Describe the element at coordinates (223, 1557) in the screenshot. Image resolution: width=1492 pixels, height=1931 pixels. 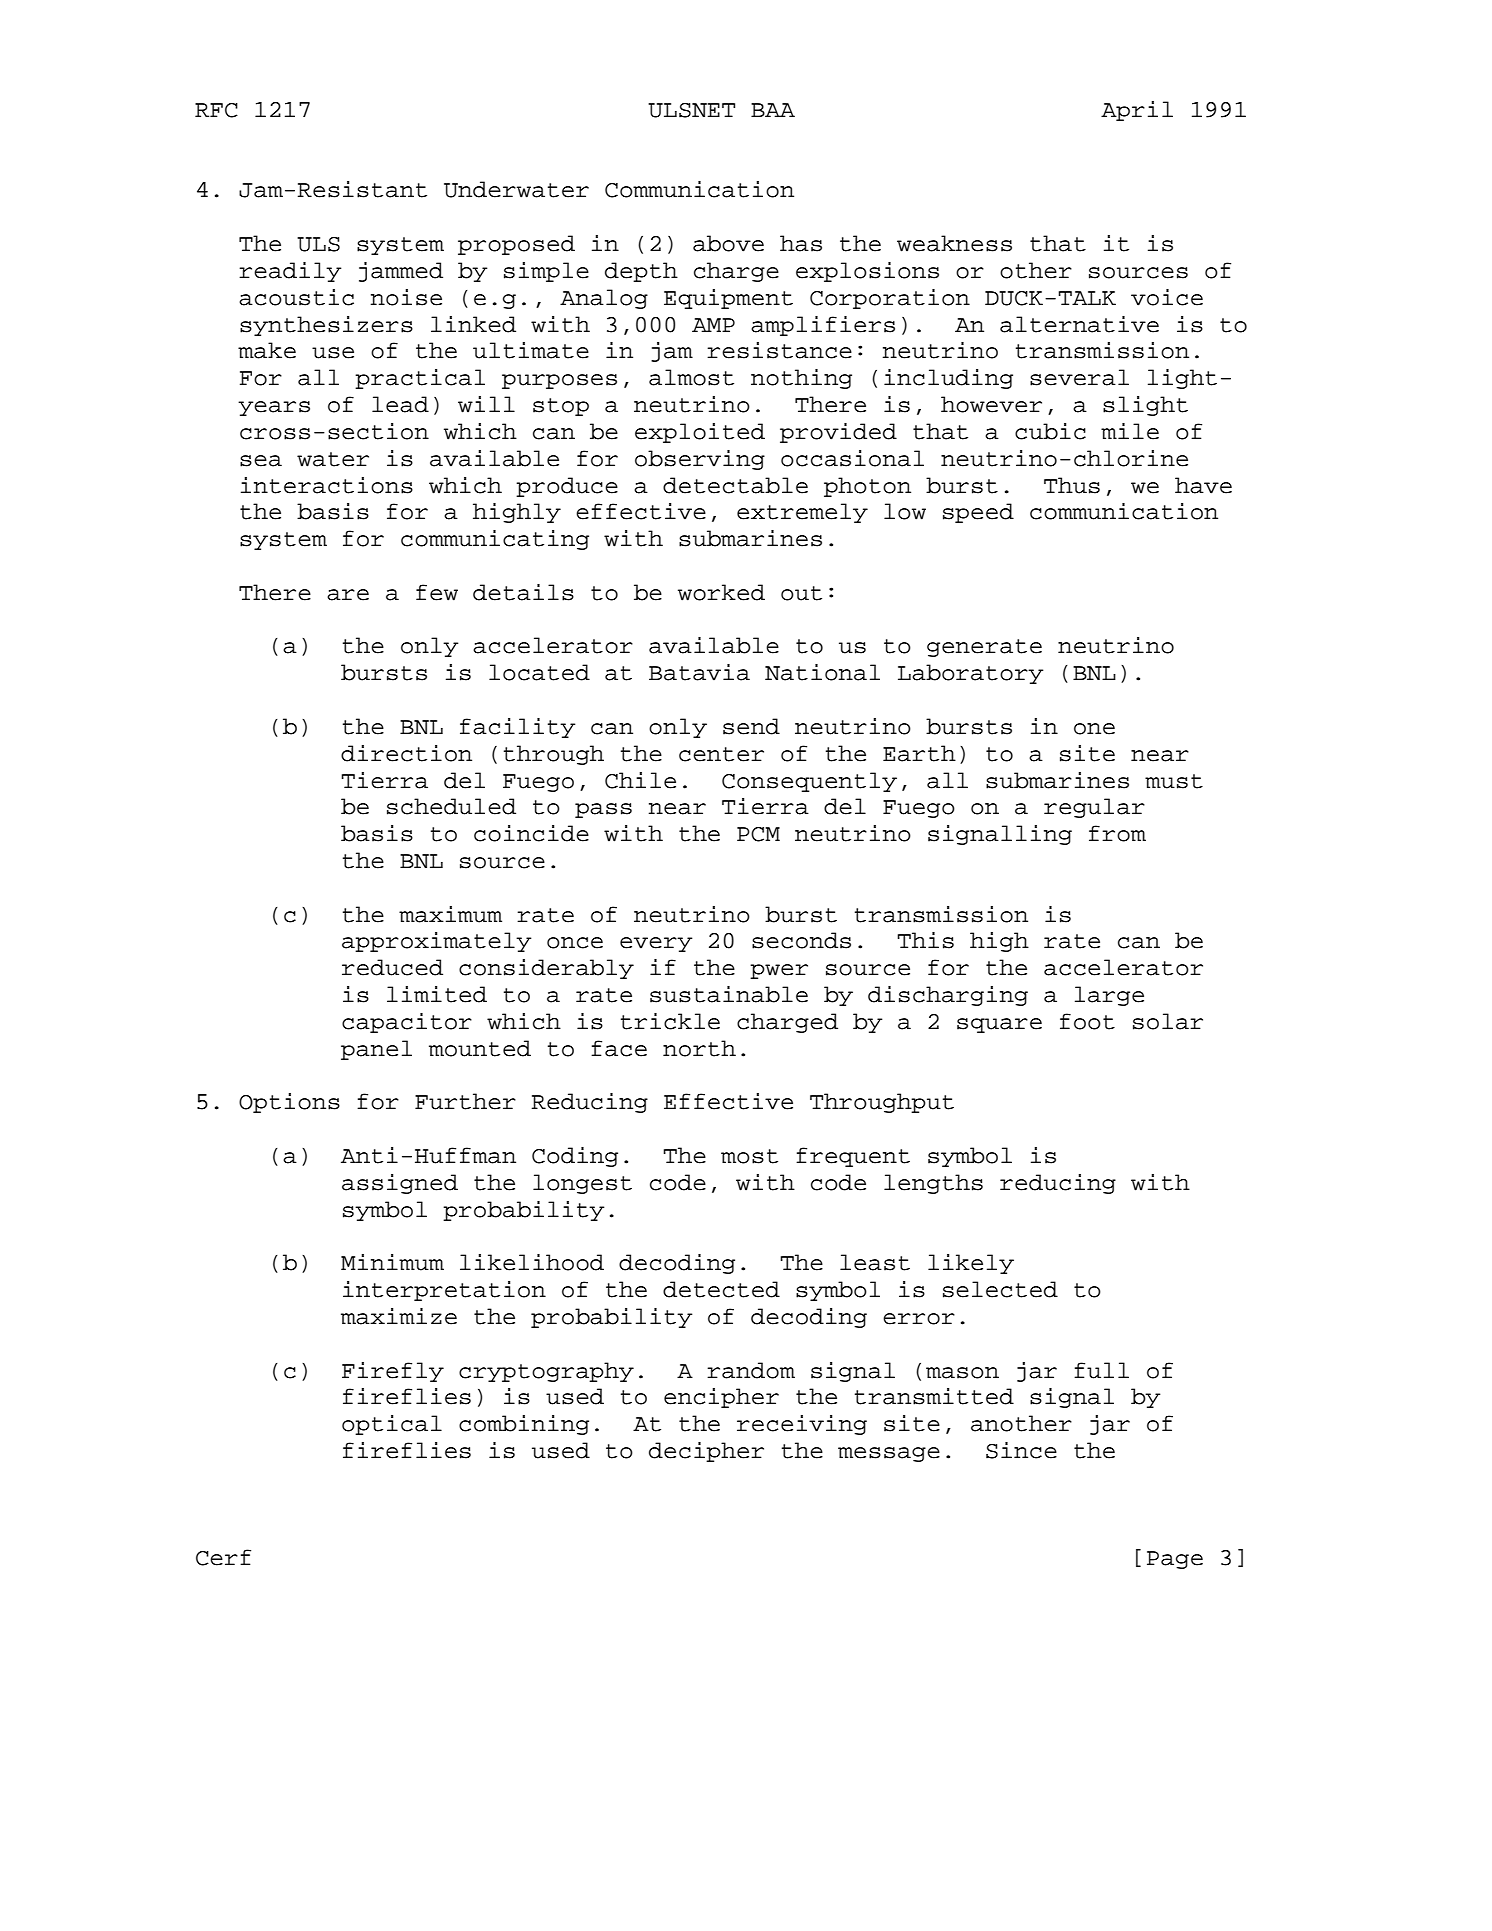
I see `Cerf` at that location.
